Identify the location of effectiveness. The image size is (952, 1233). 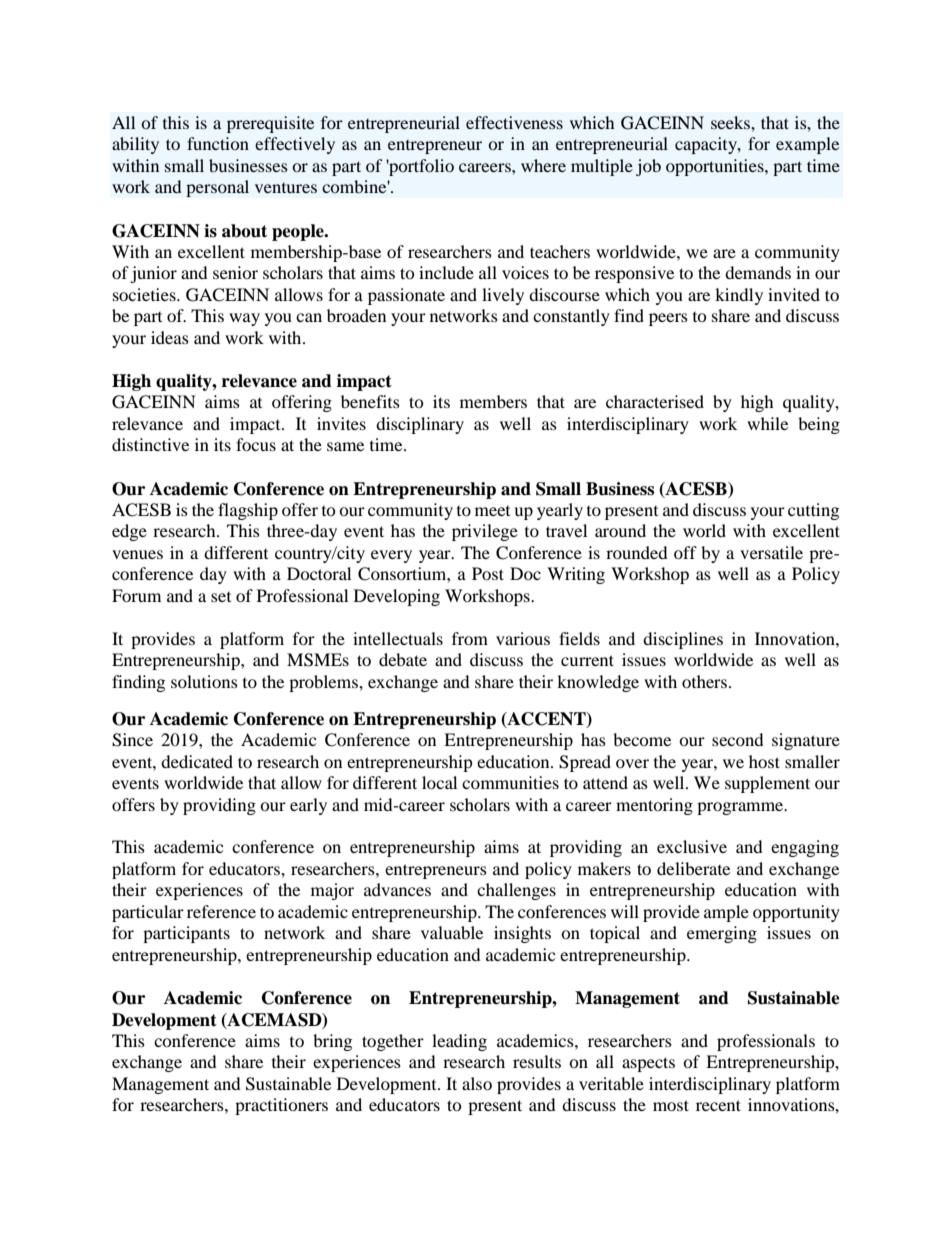
(514, 122).
